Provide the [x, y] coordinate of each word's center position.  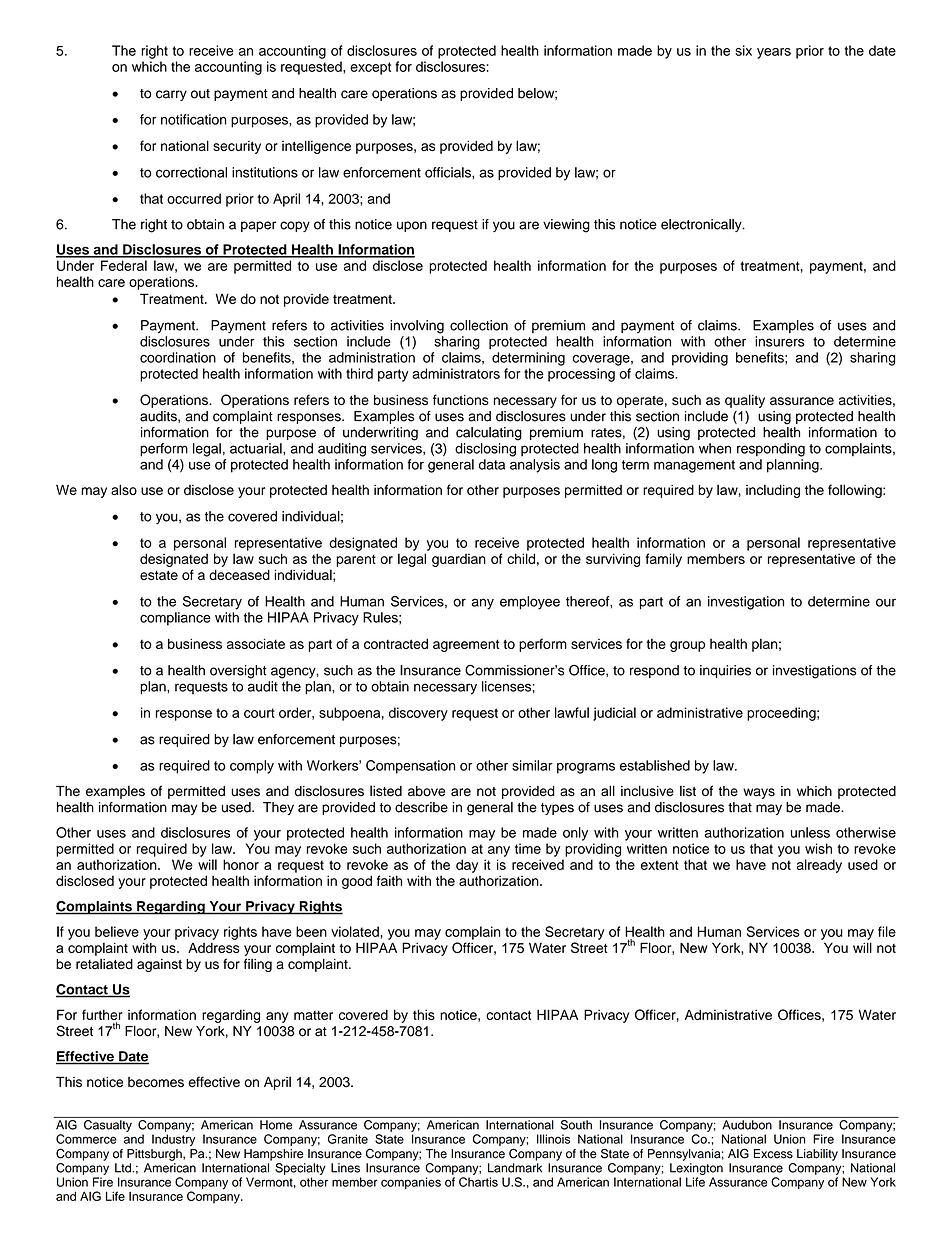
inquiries [725, 671]
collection [479, 325]
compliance [175, 619]
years [774, 53]
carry [171, 95]
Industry [173, 1140]
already [819, 866]
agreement [466, 645]
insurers [780, 341]
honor [241, 864]
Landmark [515, 1168]
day [467, 866]
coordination [178, 357]
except [370, 68]
